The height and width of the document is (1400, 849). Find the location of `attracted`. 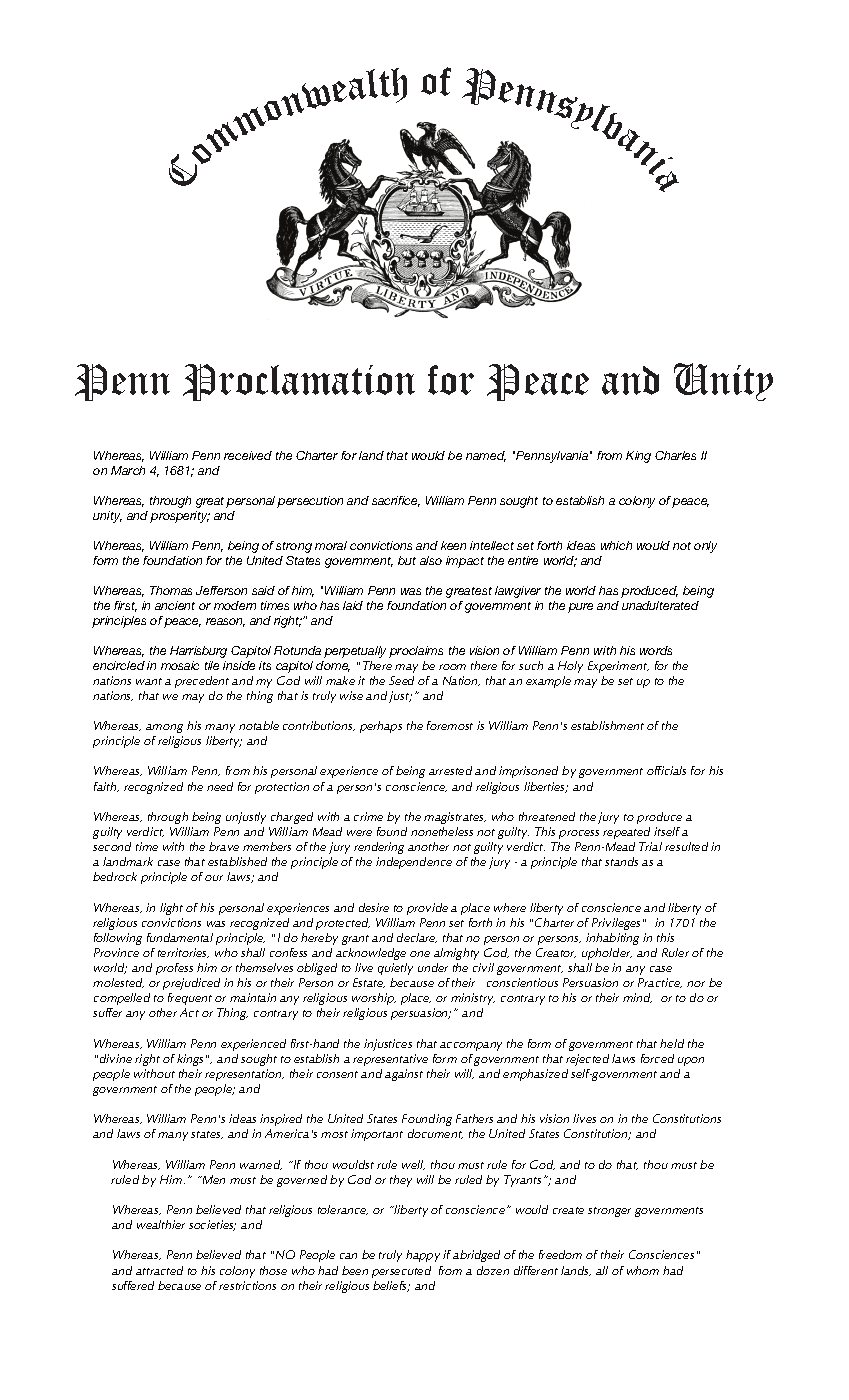

attracted is located at coordinates (159, 1270).
